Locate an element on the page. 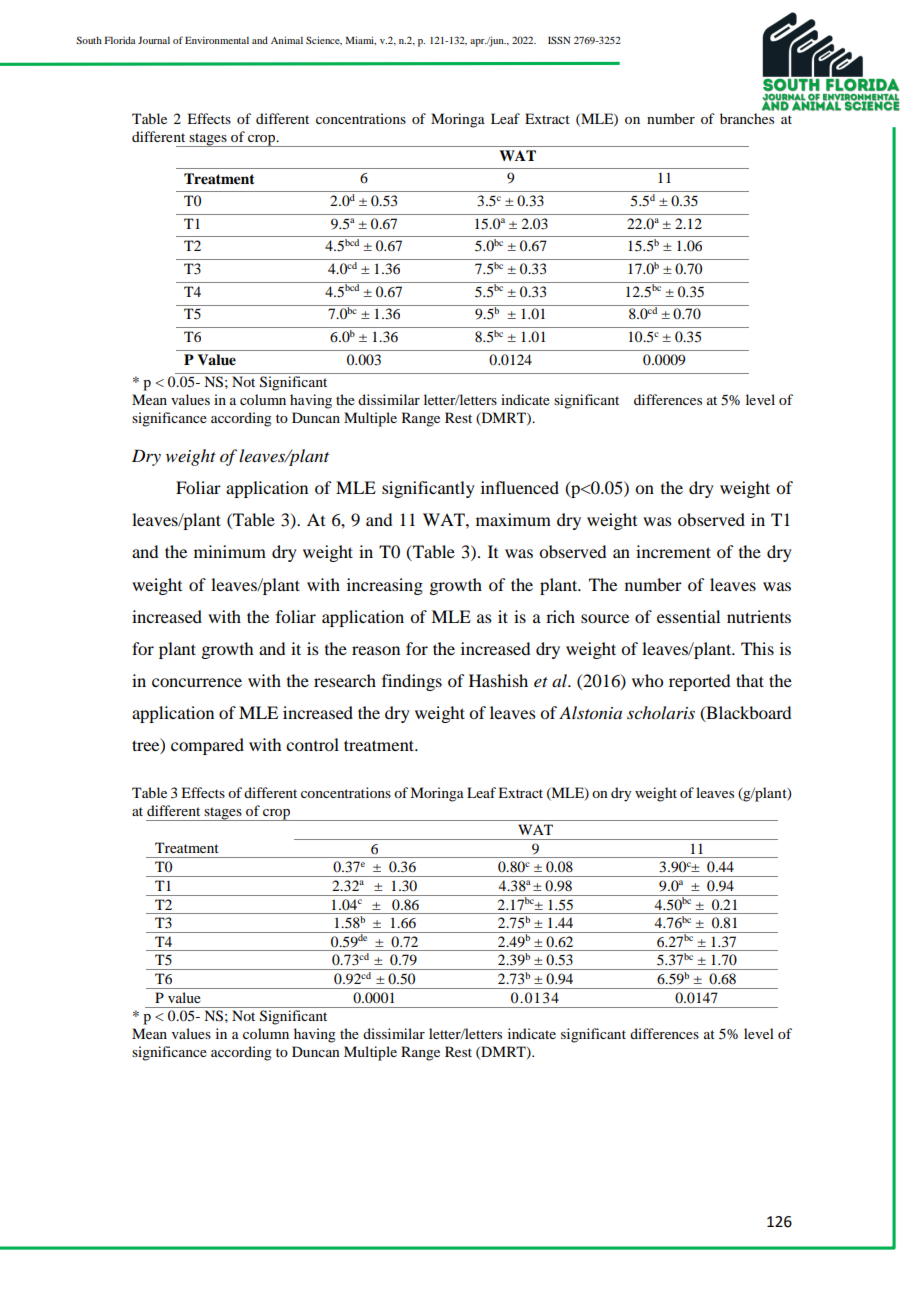 This image has width=924, height=1308. maximum is located at coordinates (513, 519).
